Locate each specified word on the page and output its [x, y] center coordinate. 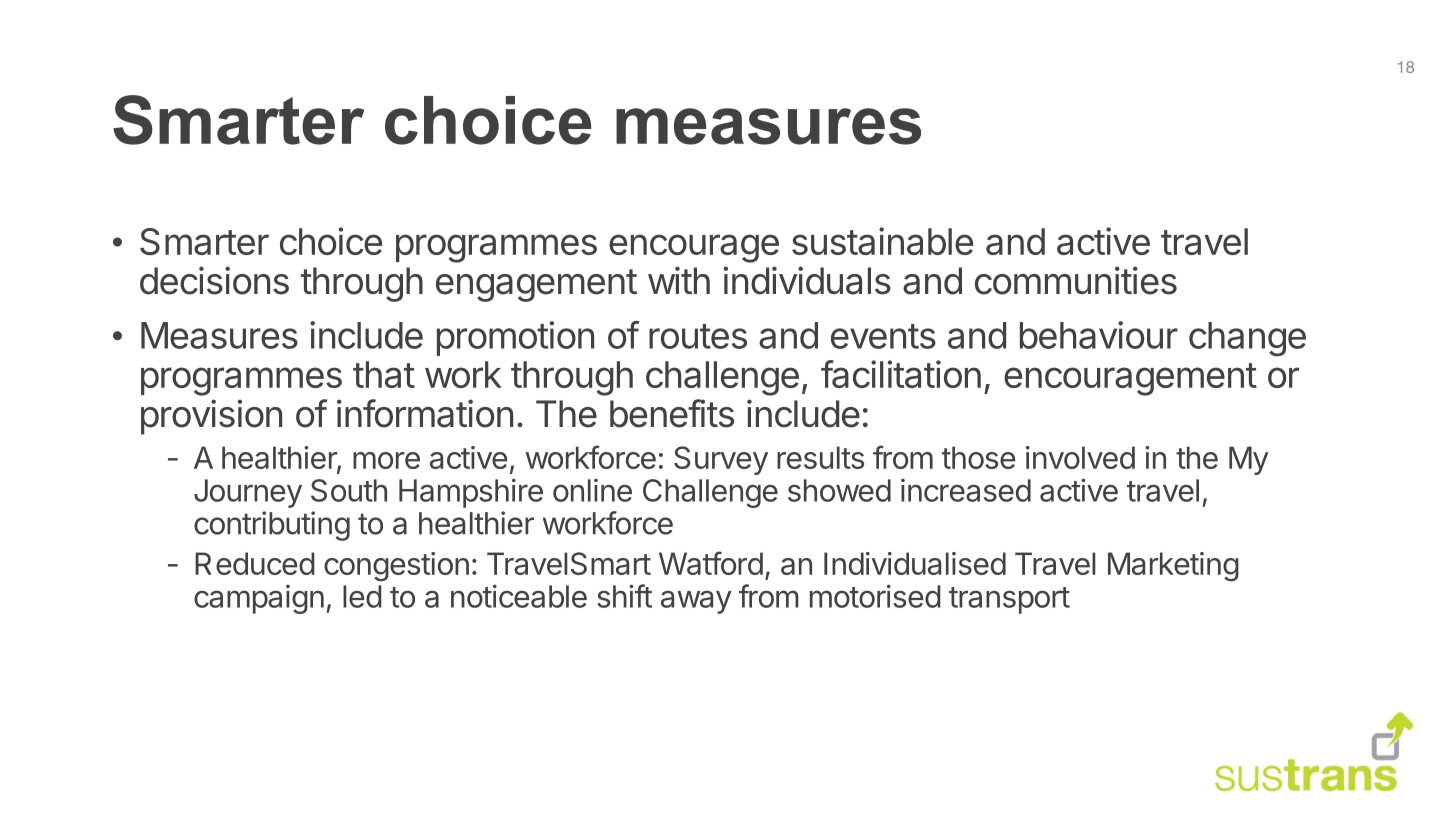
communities [1076, 280]
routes [698, 336]
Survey [721, 460]
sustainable [882, 241]
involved [1080, 457]
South [349, 490]
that [384, 374]
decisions [214, 280]
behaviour [1099, 335]
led [362, 596]
